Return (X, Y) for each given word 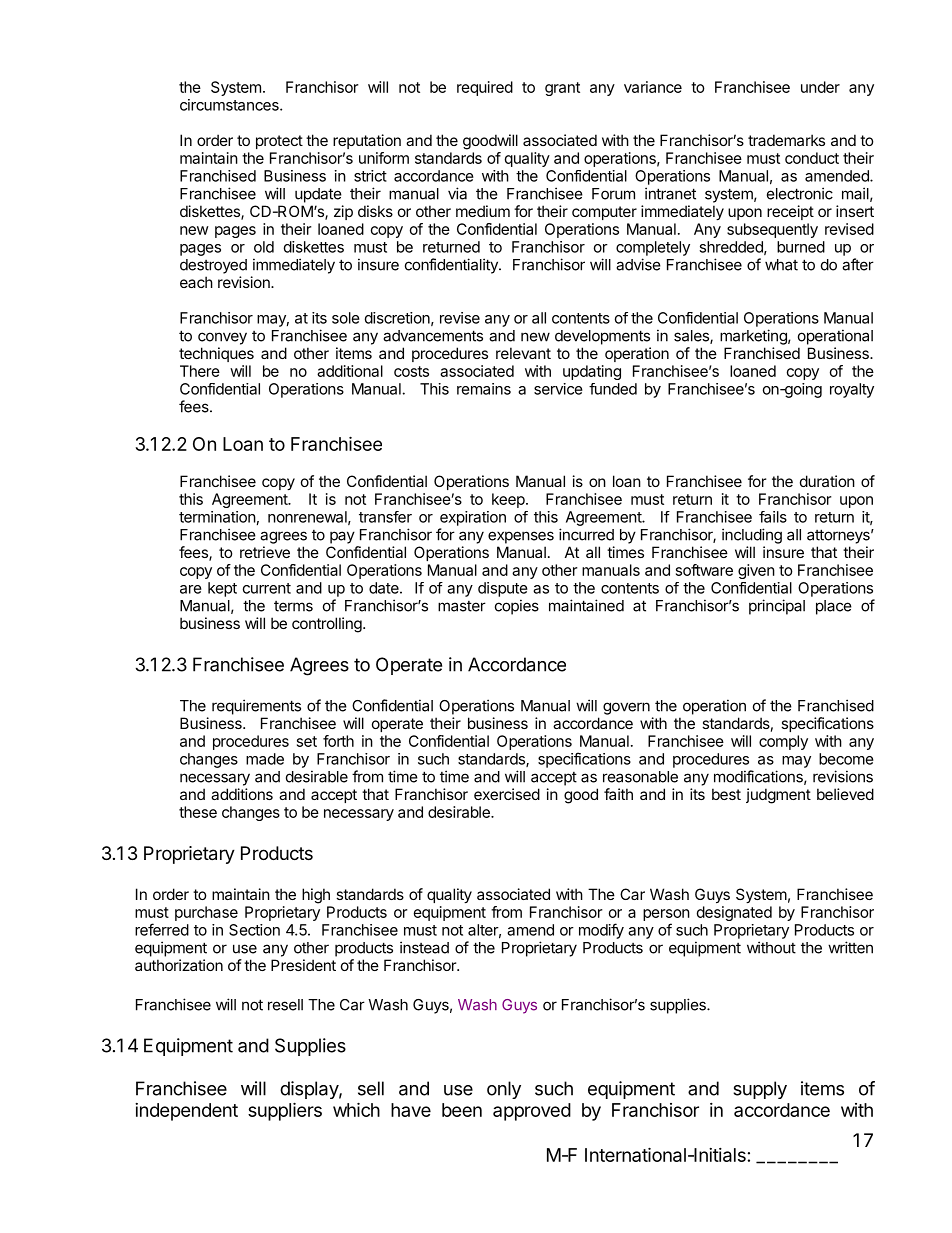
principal (777, 607)
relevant (523, 353)
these (198, 812)
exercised (507, 794)
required (485, 88)
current (267, 588)
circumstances (230, 105)
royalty (852, 390)
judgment (778, 796)
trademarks (786, 140)
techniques (216, 354)
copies (517, 607)
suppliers (285, 1111)
